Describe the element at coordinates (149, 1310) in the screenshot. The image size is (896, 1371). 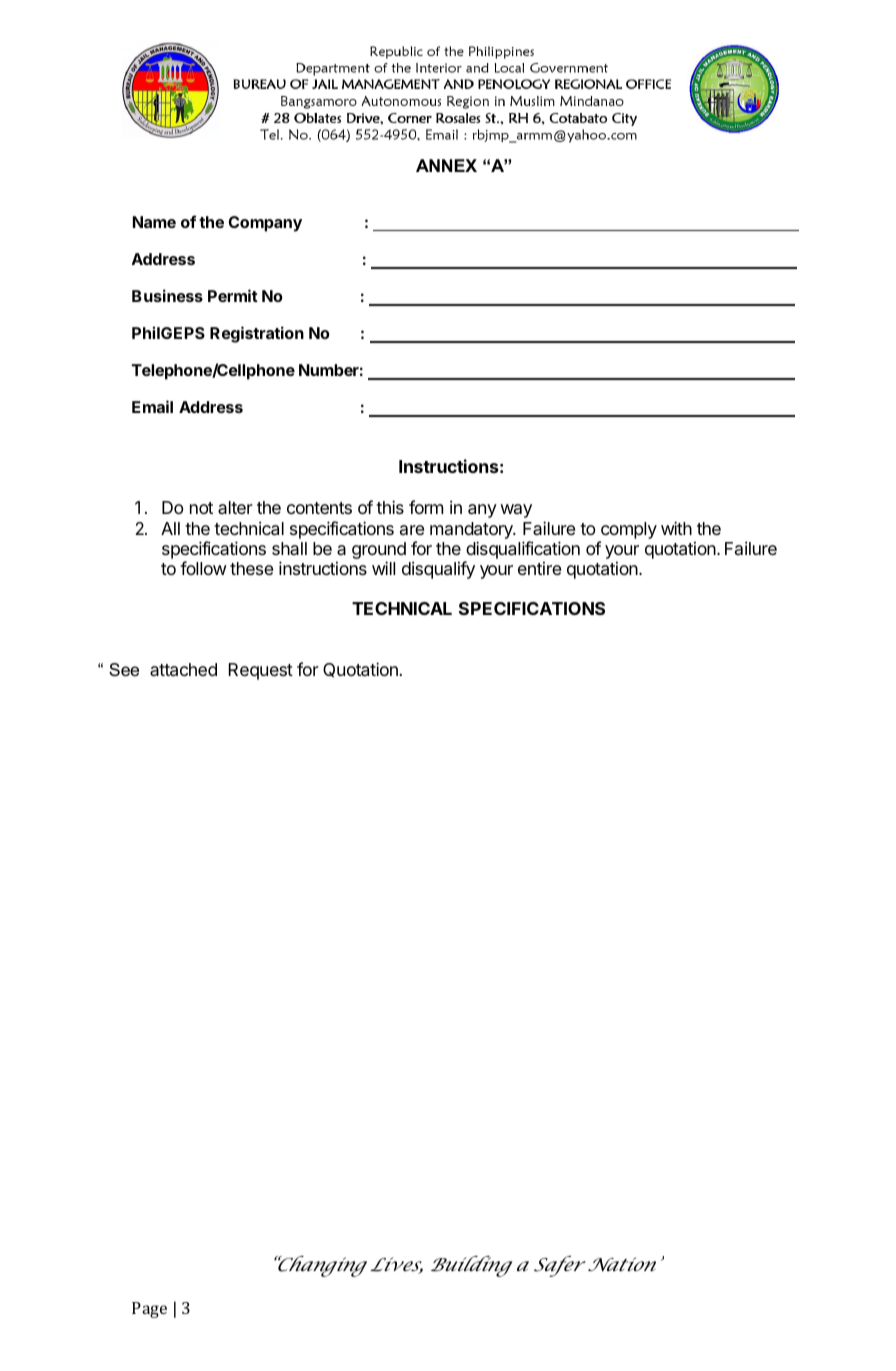
I see `Page` at that location.
